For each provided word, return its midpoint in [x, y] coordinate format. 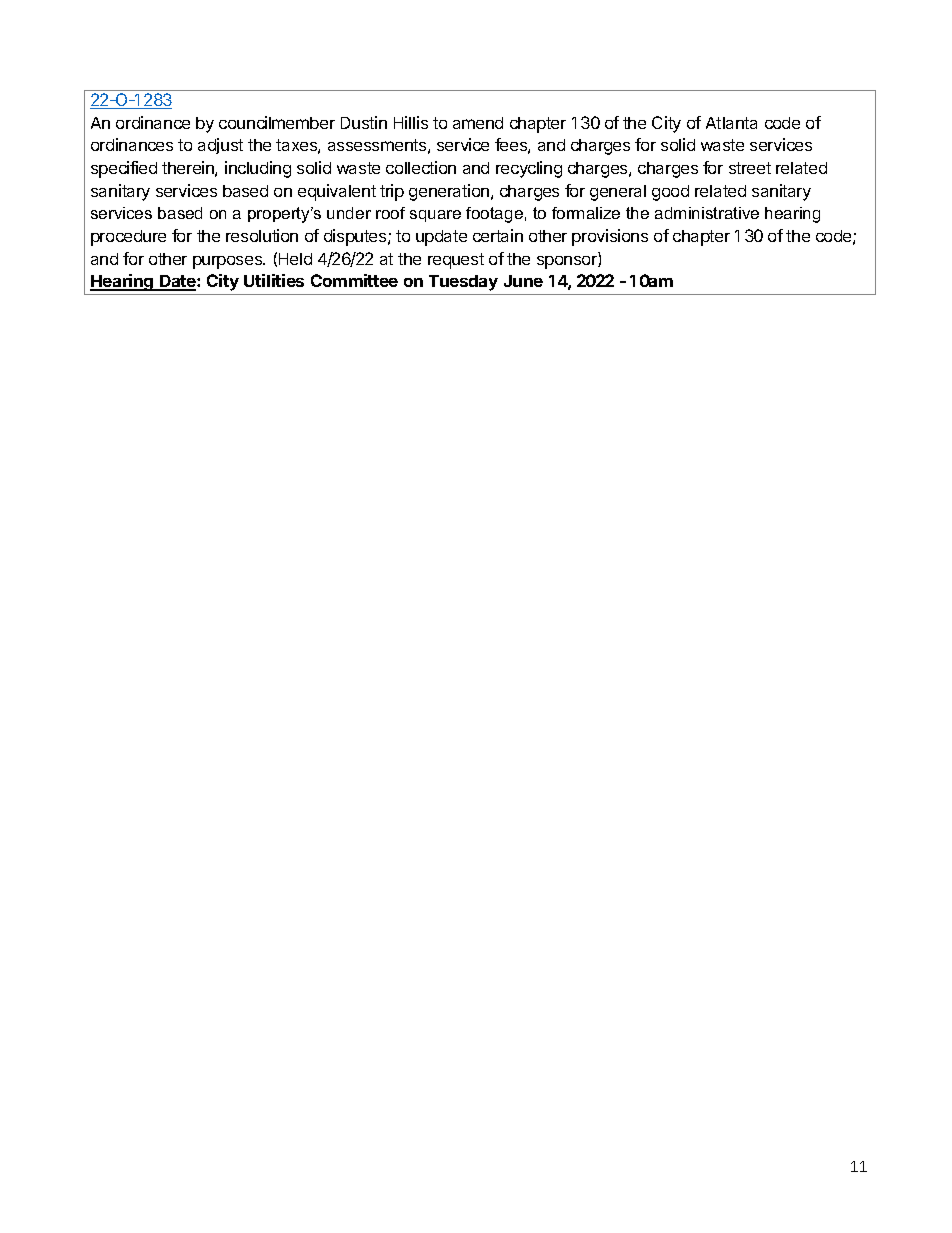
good [670, 193]
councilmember [277, 122]
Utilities [274, 280]
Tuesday [463, 283]
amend [478, 123]
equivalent [337, 192]
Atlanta [731, 123]
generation [449, 192]
